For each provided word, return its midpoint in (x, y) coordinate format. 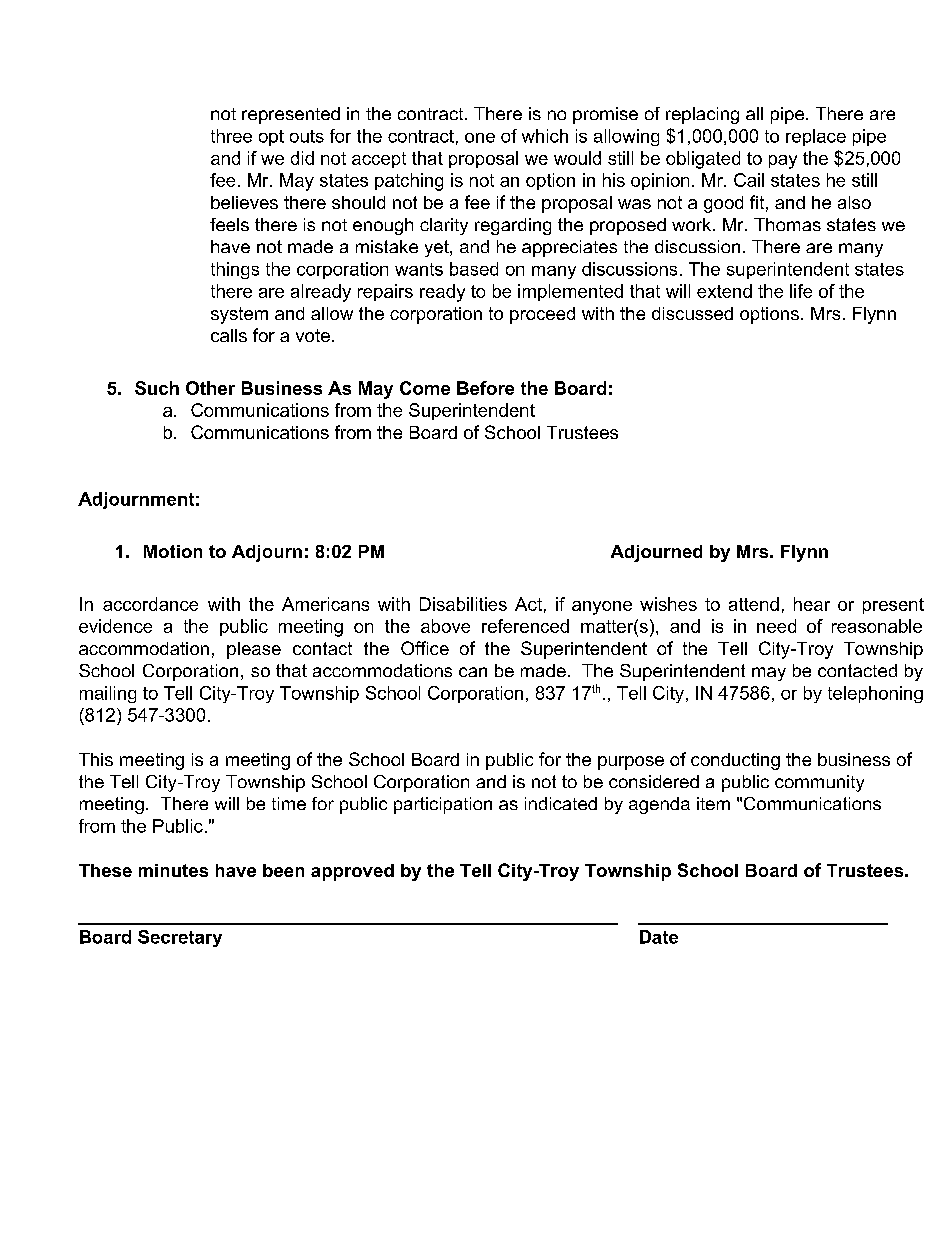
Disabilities (463, 604)
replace (816, 137)
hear (812, 604)
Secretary (180, 938)
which (545, 136)
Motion (173, 551)
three (231, 136)
